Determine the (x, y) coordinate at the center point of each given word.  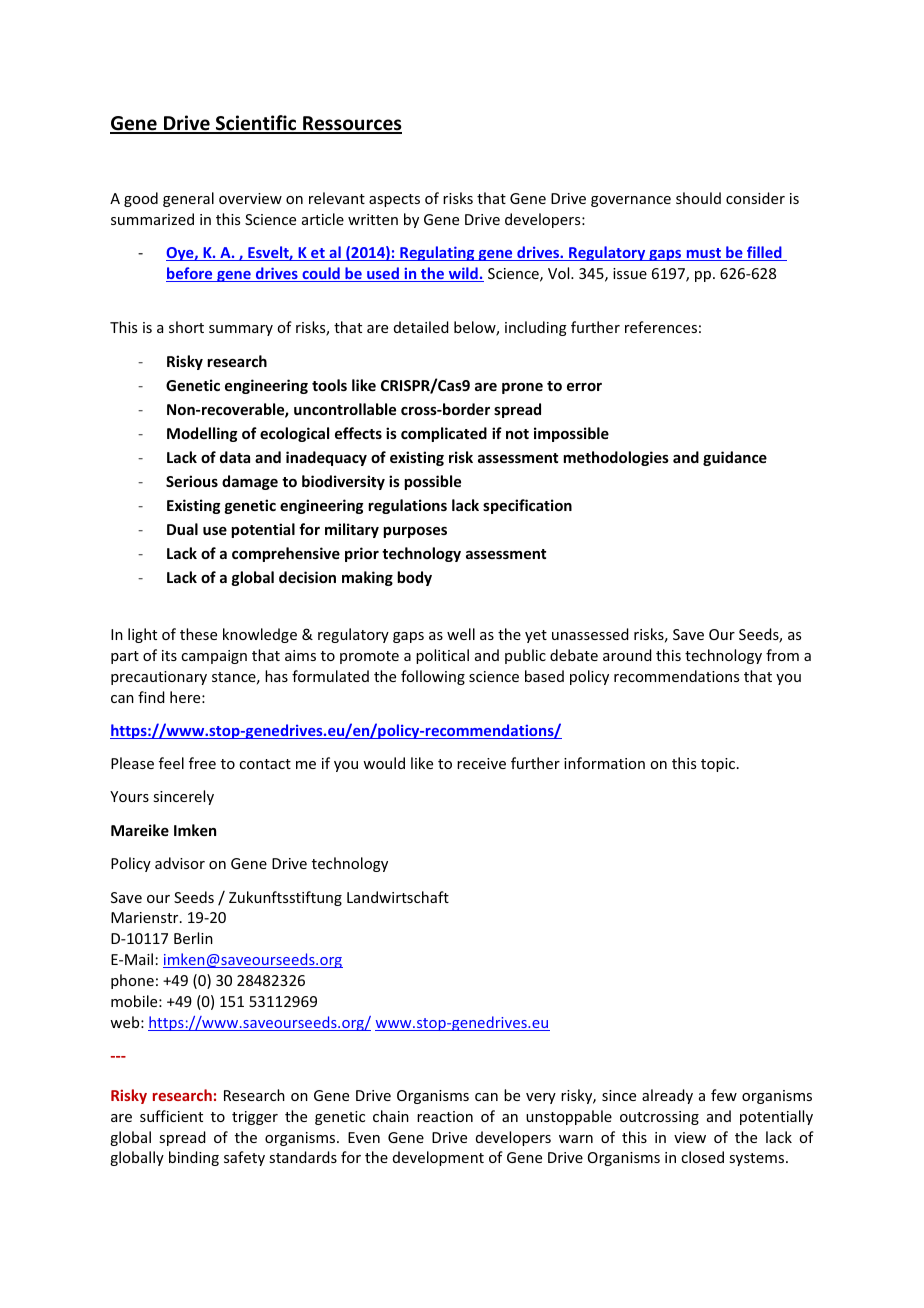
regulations (407, 506)
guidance (735, 458)
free (202, 763)
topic (718, 765)
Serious (192, 481)
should (698, 198)
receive (481, 763)
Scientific (256, 124)
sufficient (171, 1116)
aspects (394, 200)
